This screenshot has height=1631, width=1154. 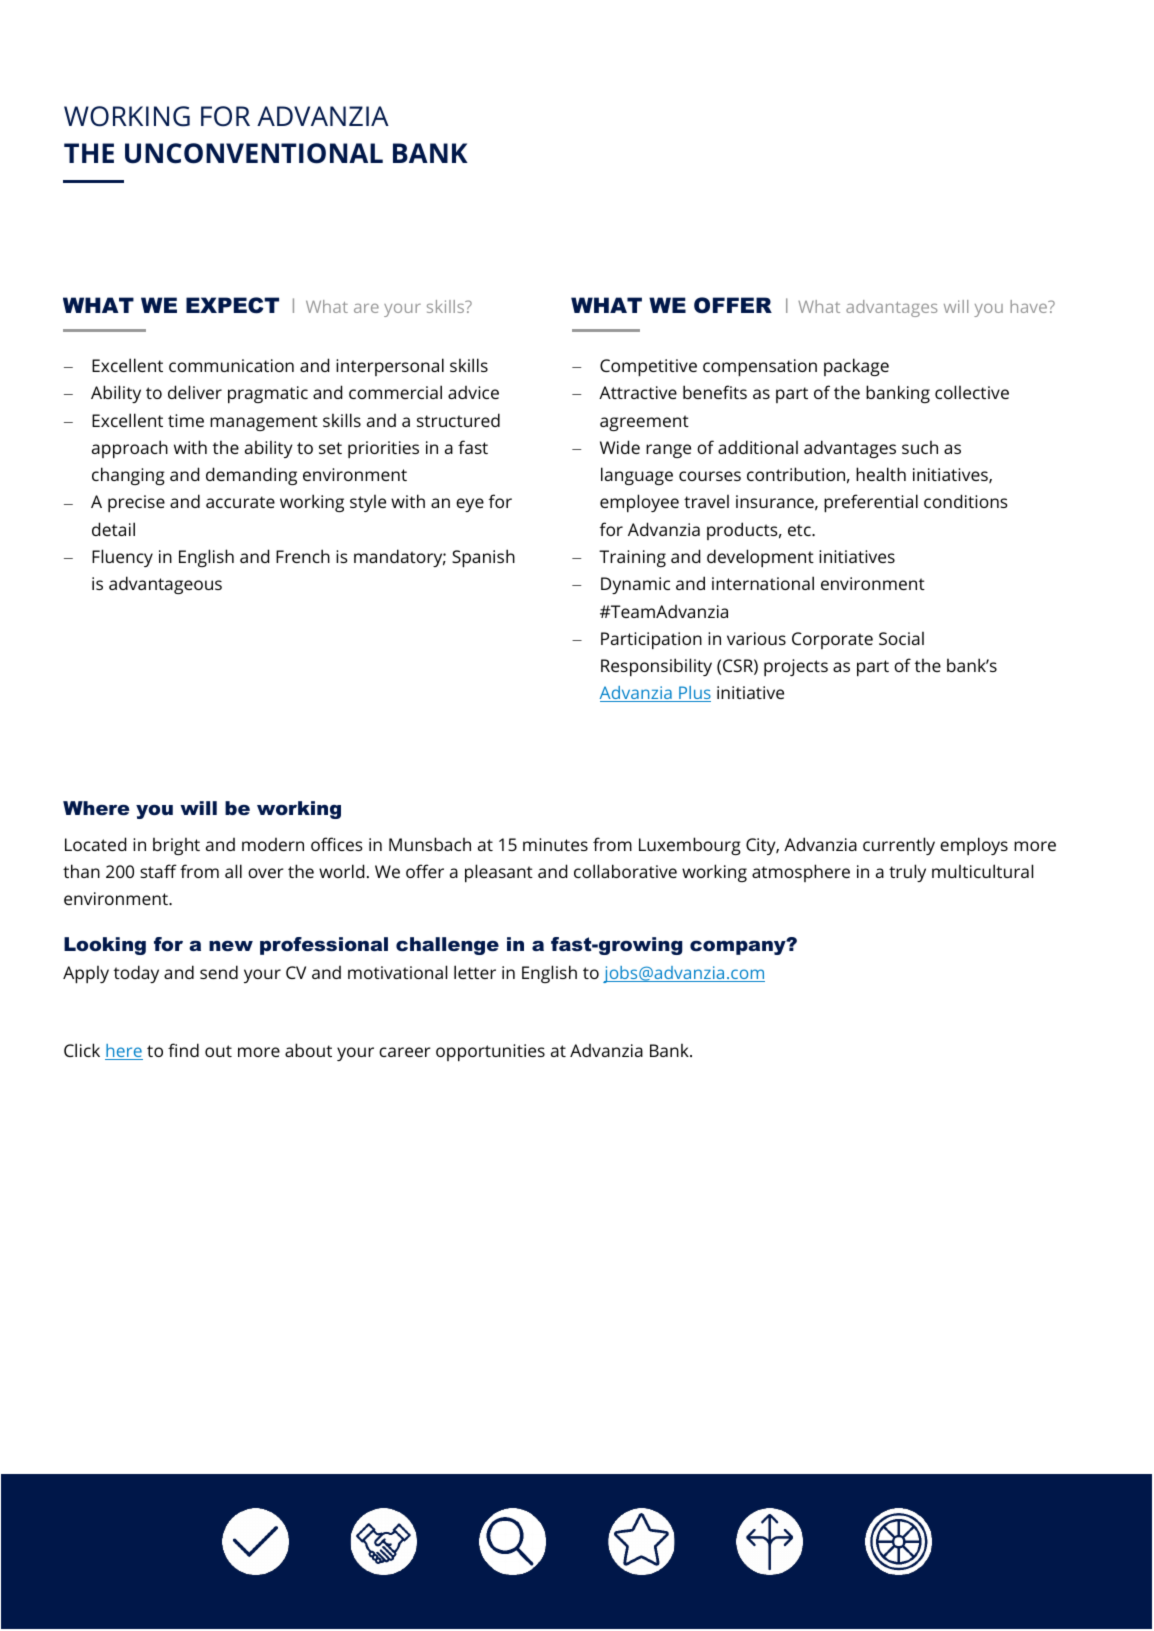 I want to click on find, so click(x=183, y=1050).
